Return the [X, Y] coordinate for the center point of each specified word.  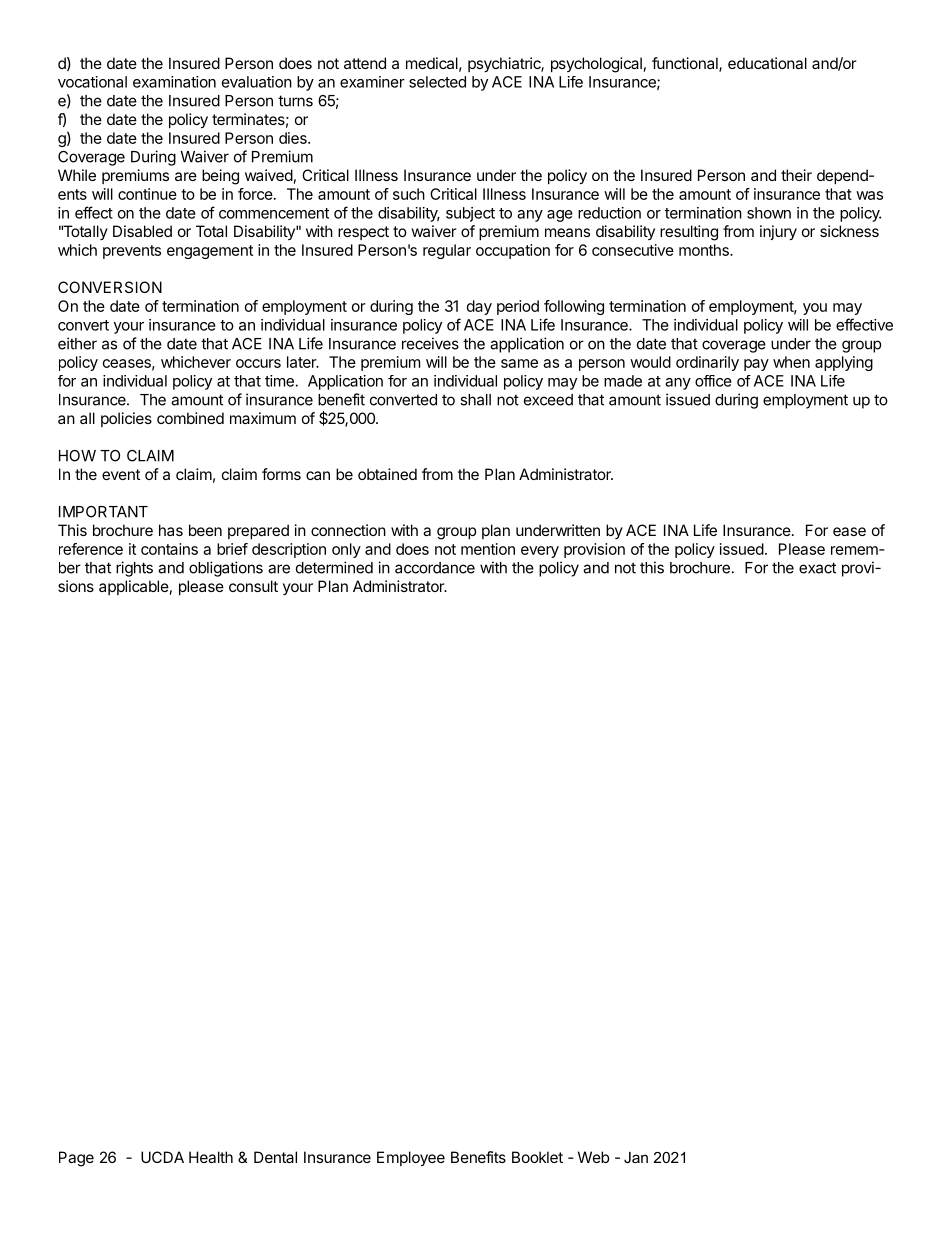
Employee [411, 1159]
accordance [435, 568]
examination [174, 82]
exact [817, 568]
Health [211, 1157]
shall [475, 400]
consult [253, 586]
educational [767, 63]
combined [190, 418]
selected [437, 82]
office [713, 381]
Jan [636, 1157]
